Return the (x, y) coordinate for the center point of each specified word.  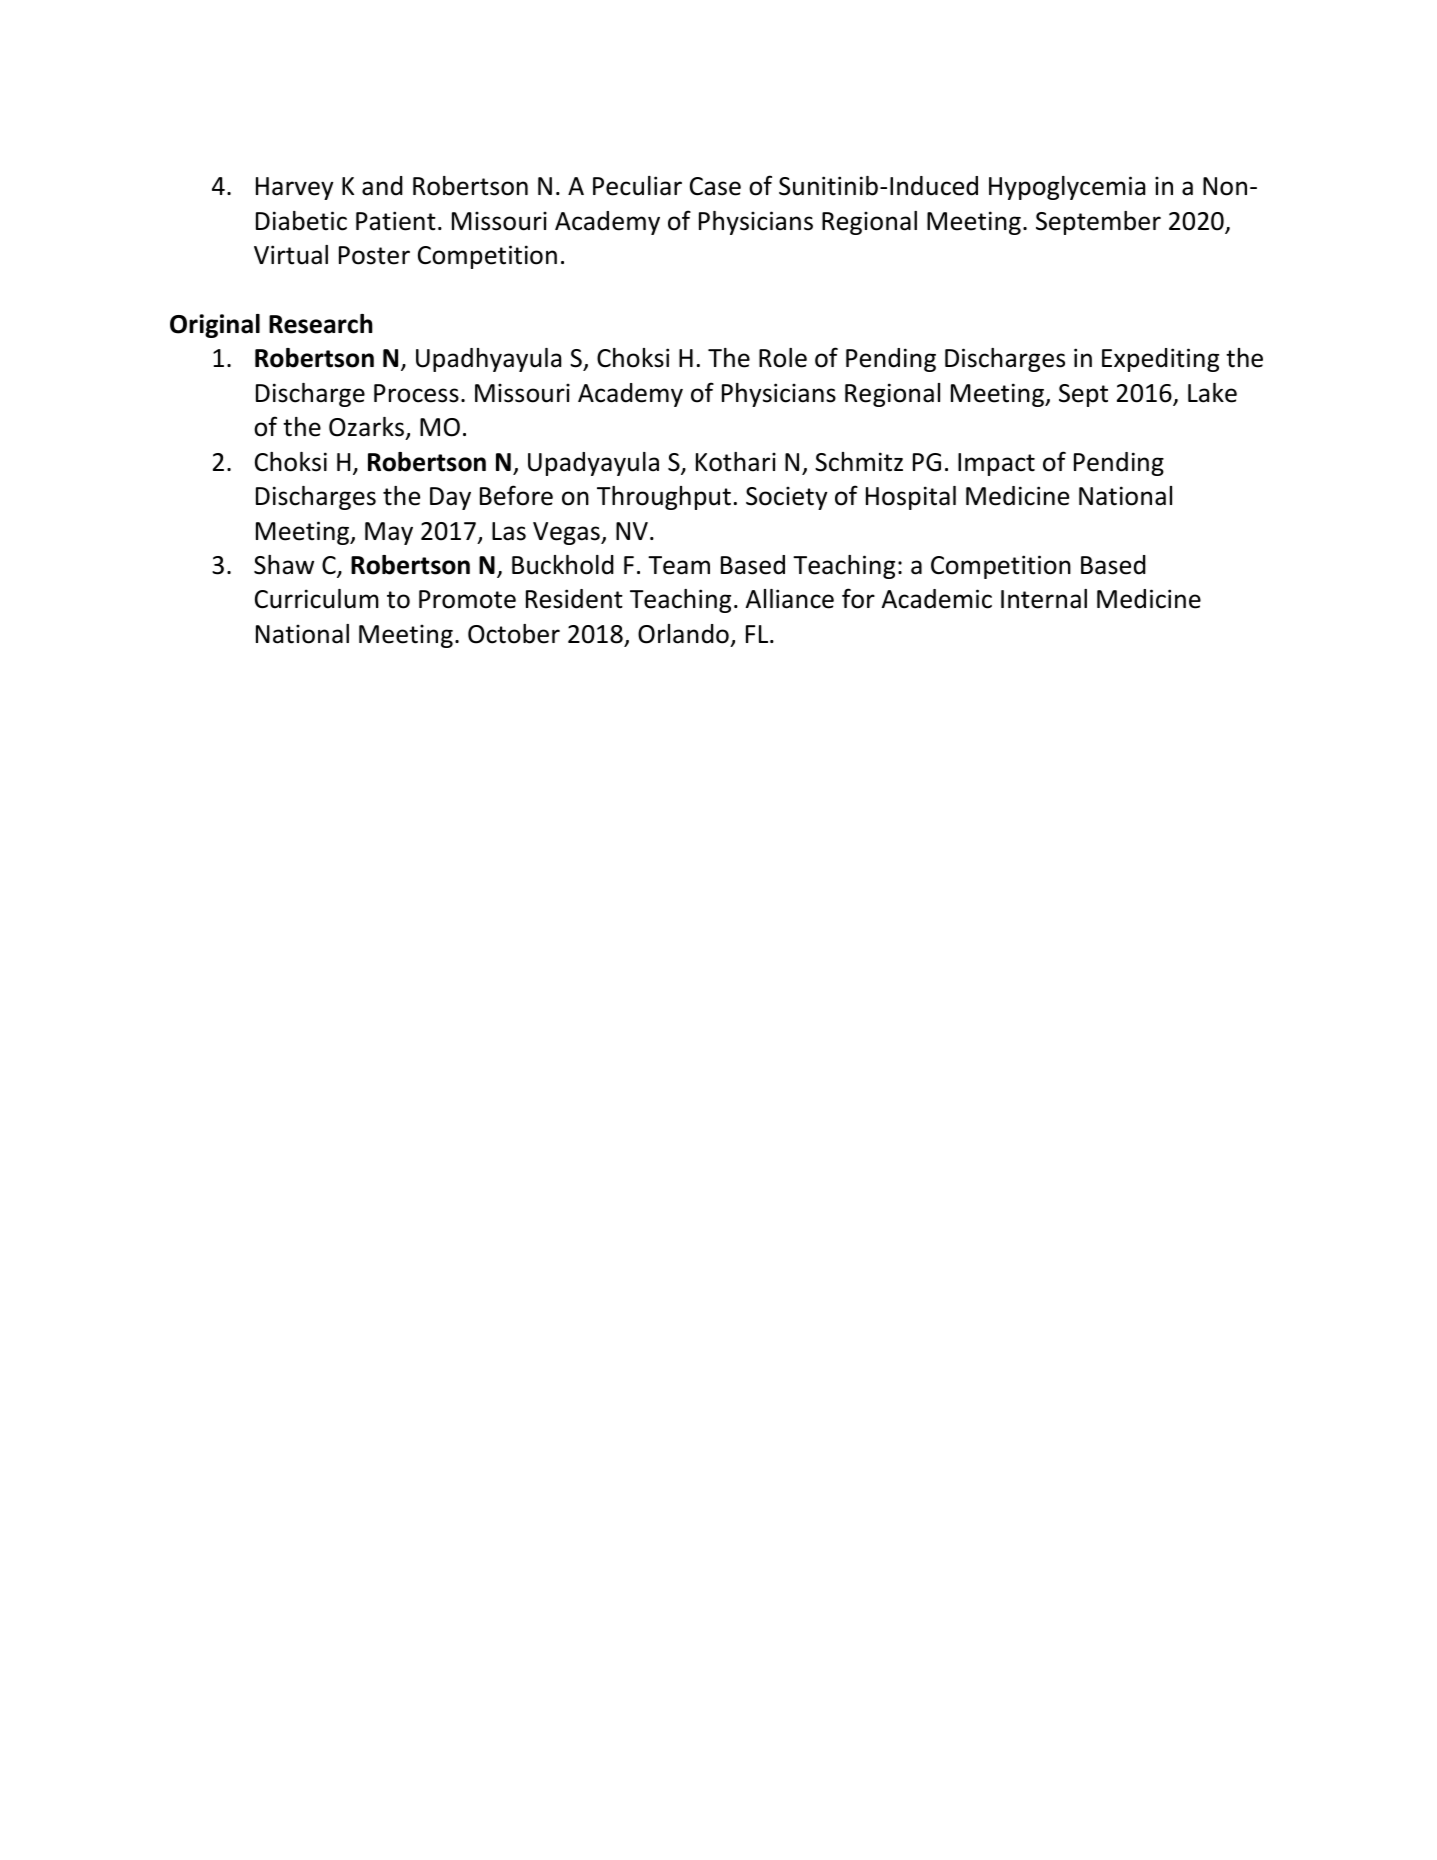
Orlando (683, 634)
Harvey (295, 188)
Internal (1044, 599)
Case (715, 186)
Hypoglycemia (1067, 188)
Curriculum (317, 599)
